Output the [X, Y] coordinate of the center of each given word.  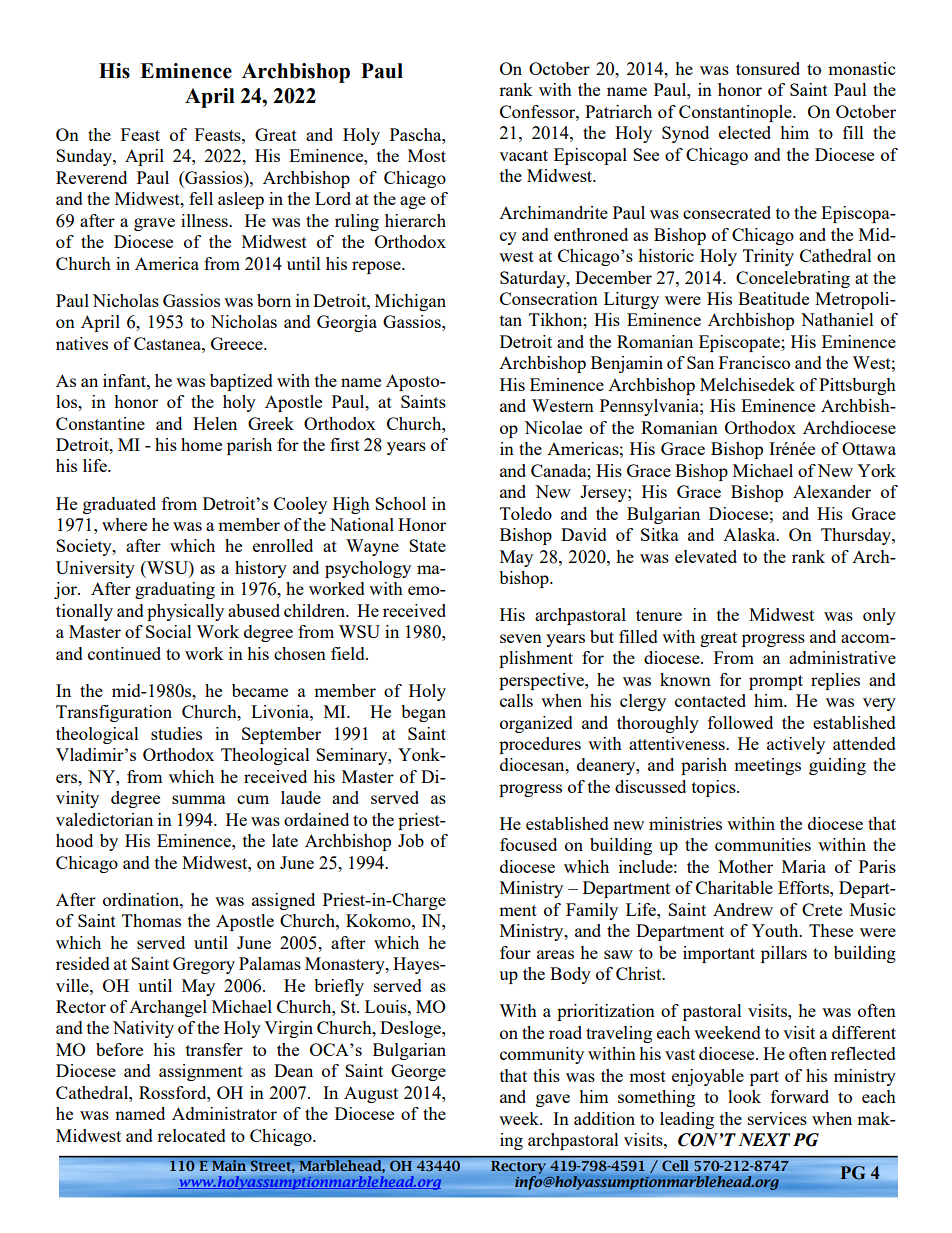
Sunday [85, 157]
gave [553, 1100]
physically [185, 612]
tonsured [768, 68]
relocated [191, 1135]
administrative [842, 657]
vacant [523, 155]
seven [521, 638]
